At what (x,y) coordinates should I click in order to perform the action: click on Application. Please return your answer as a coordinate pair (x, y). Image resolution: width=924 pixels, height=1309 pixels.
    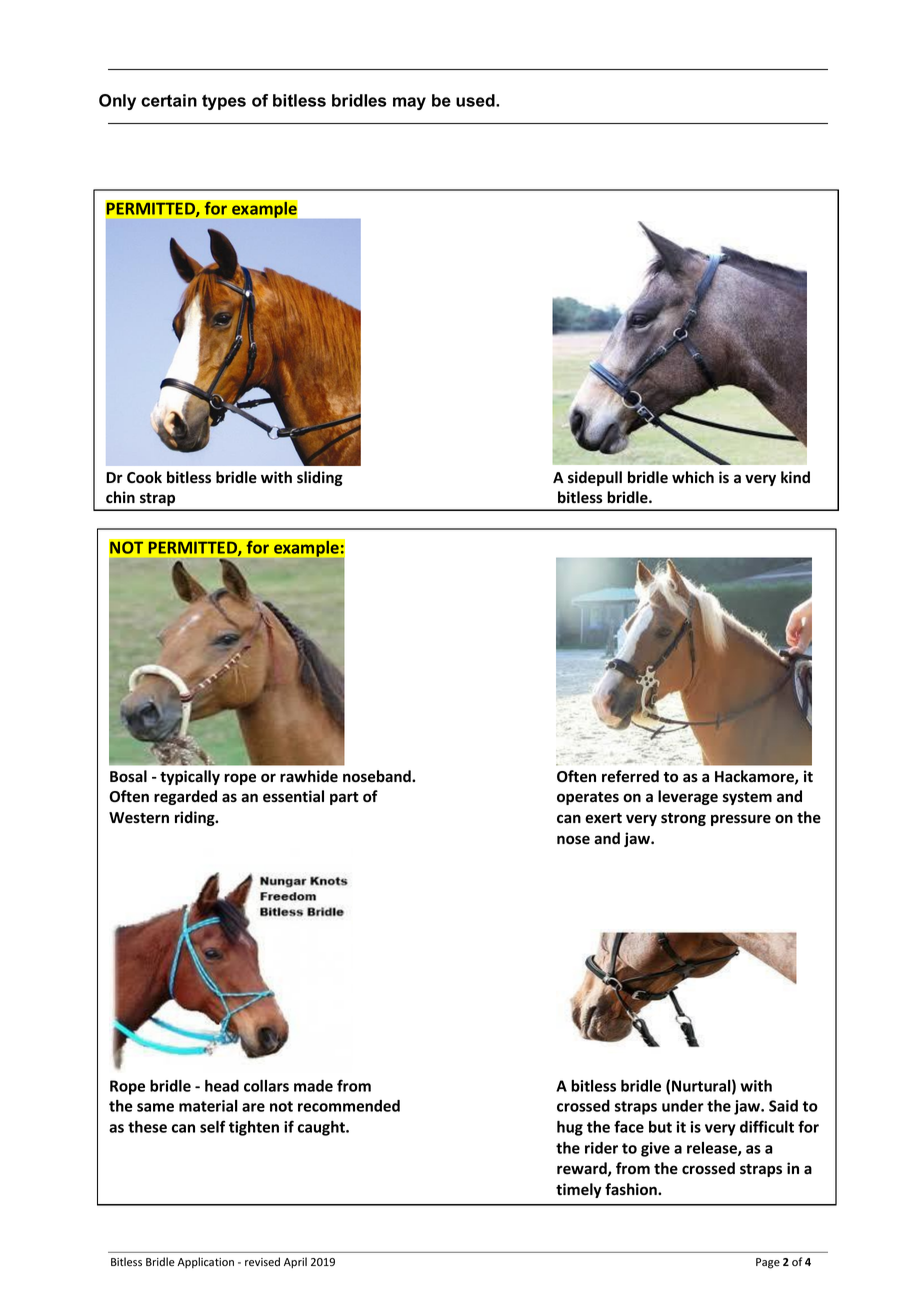
    Looking at the image, I should click on (205, 1262).
